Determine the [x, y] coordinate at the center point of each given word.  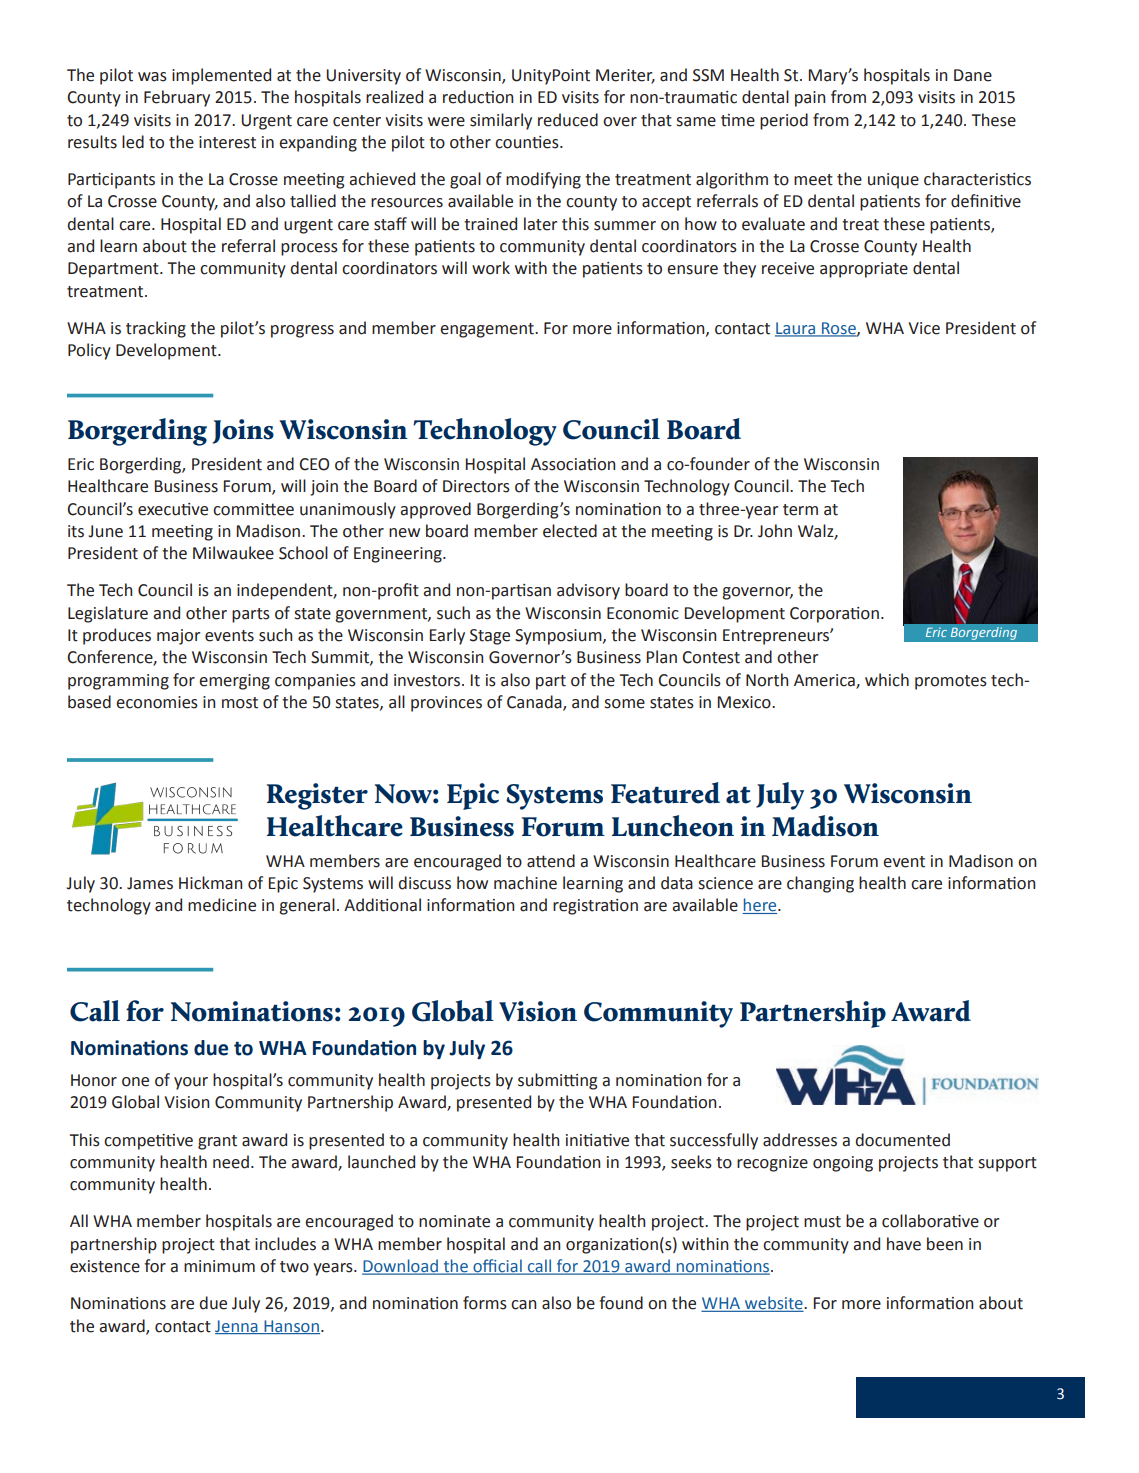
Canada [535, 703]
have [904, 1244]
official [497, 1267]
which [887, 680]
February [177, 98]
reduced [568, 120]
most [240, 703]
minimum [219, 1266]
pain [810, 99]
